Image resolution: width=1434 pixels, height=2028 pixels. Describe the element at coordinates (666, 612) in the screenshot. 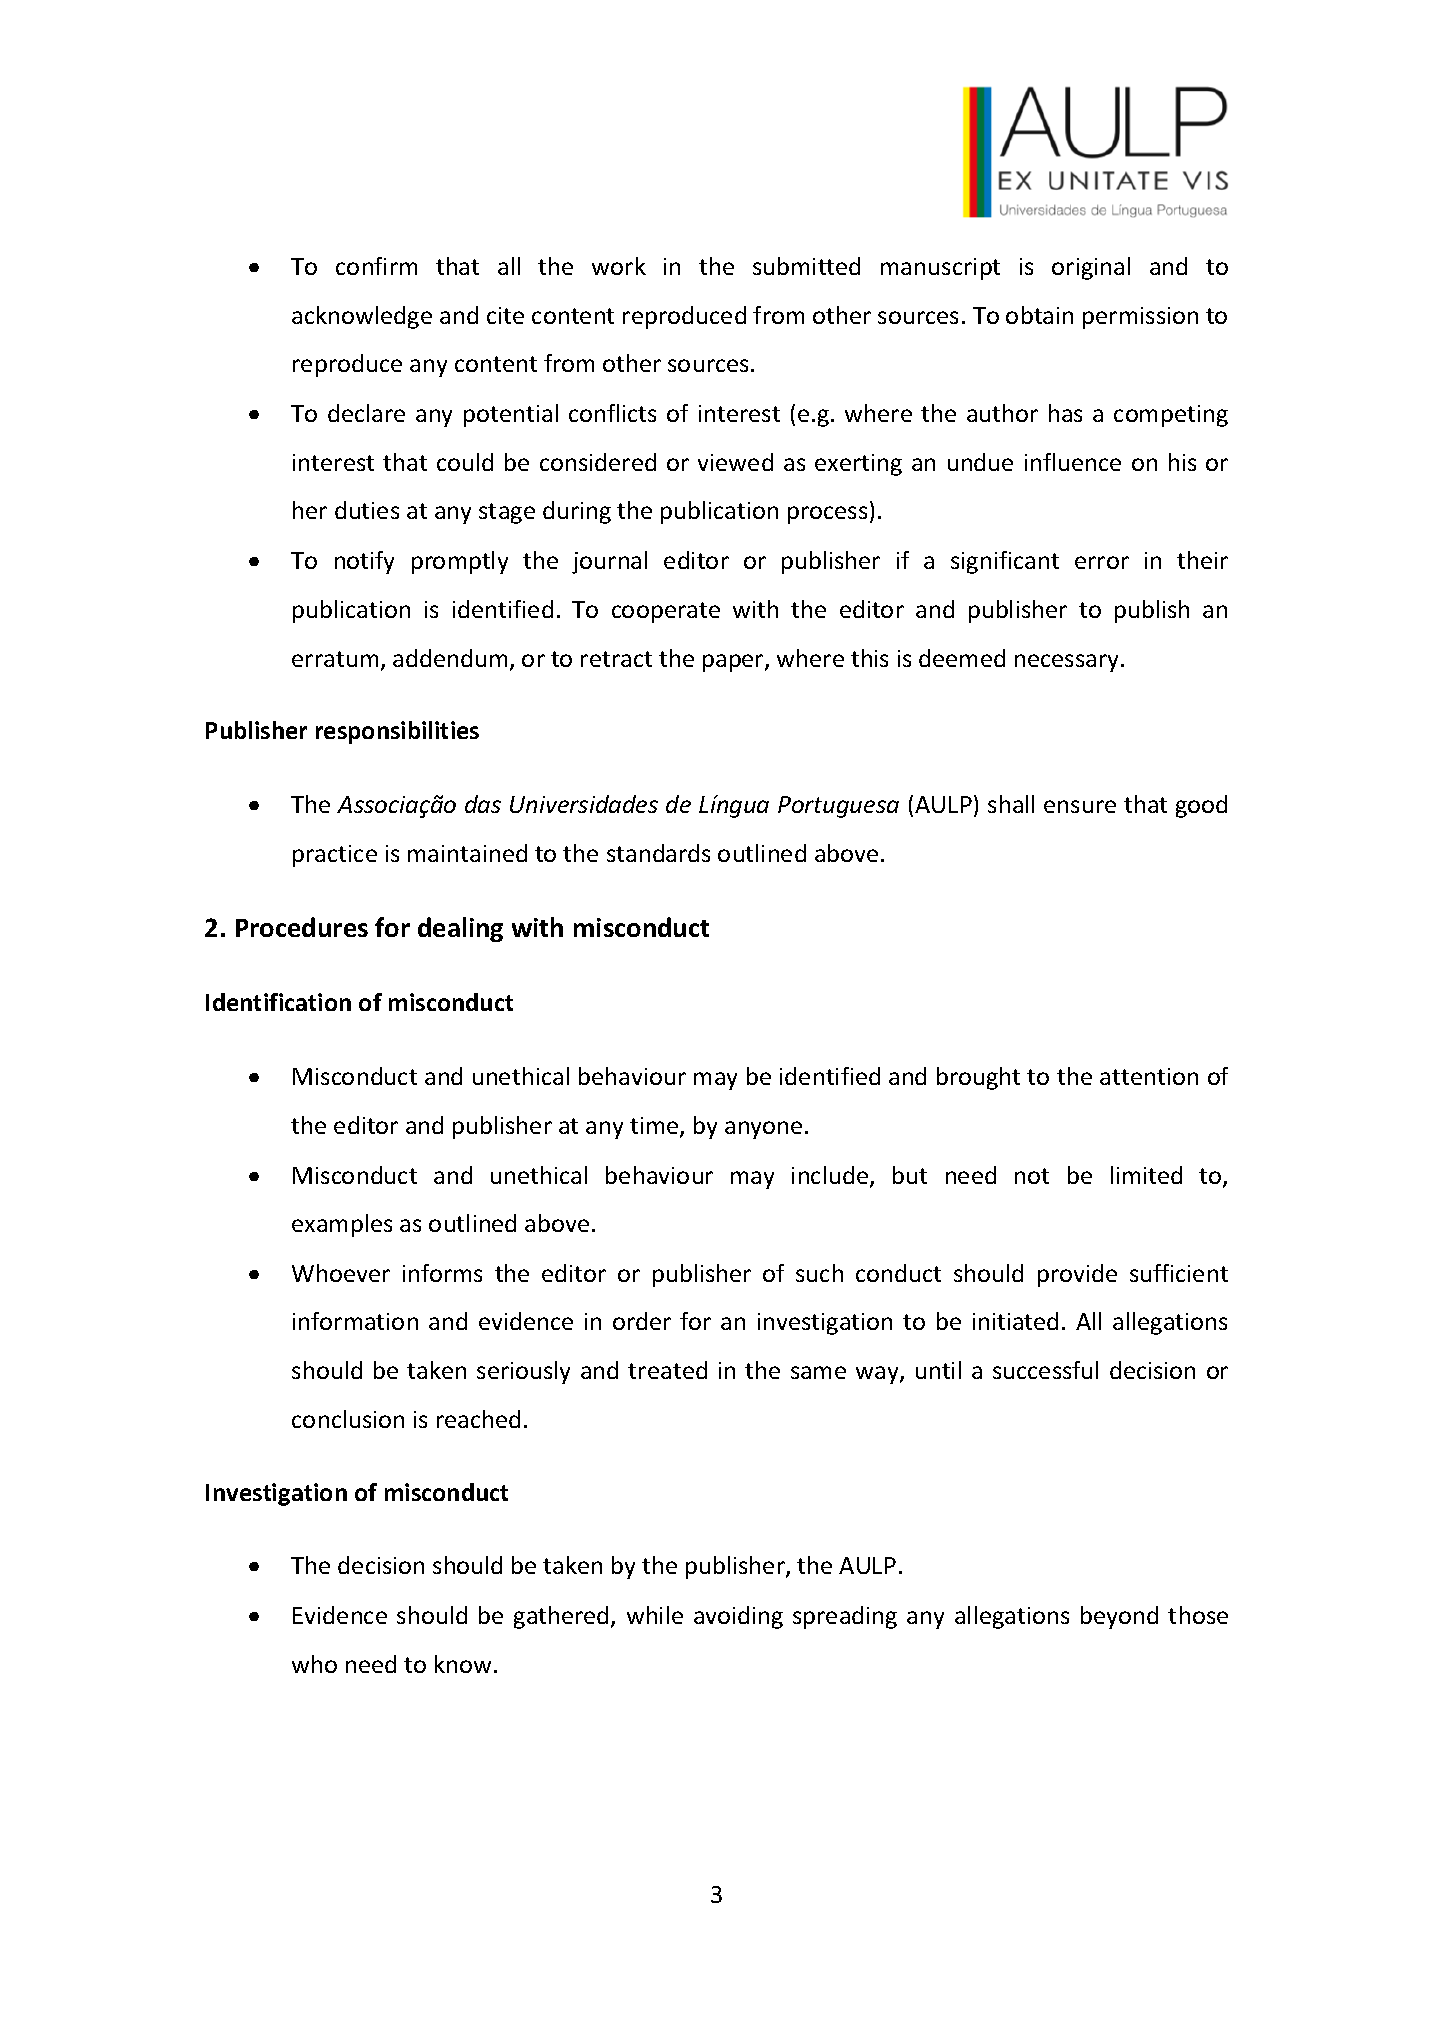

I see `cooperate` at that location.
